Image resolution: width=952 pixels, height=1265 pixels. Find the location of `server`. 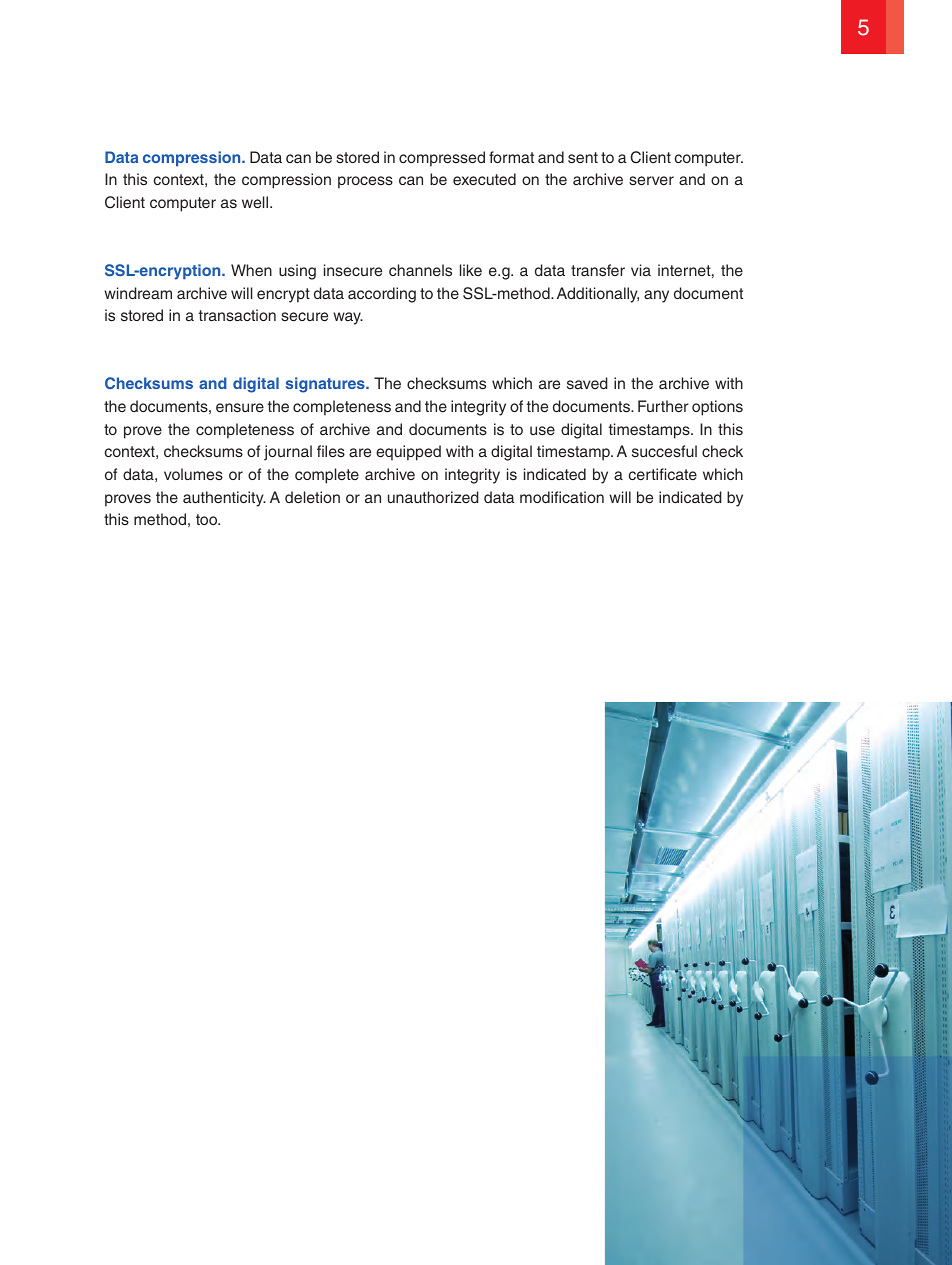

server is located at coordinates (651, 180).
